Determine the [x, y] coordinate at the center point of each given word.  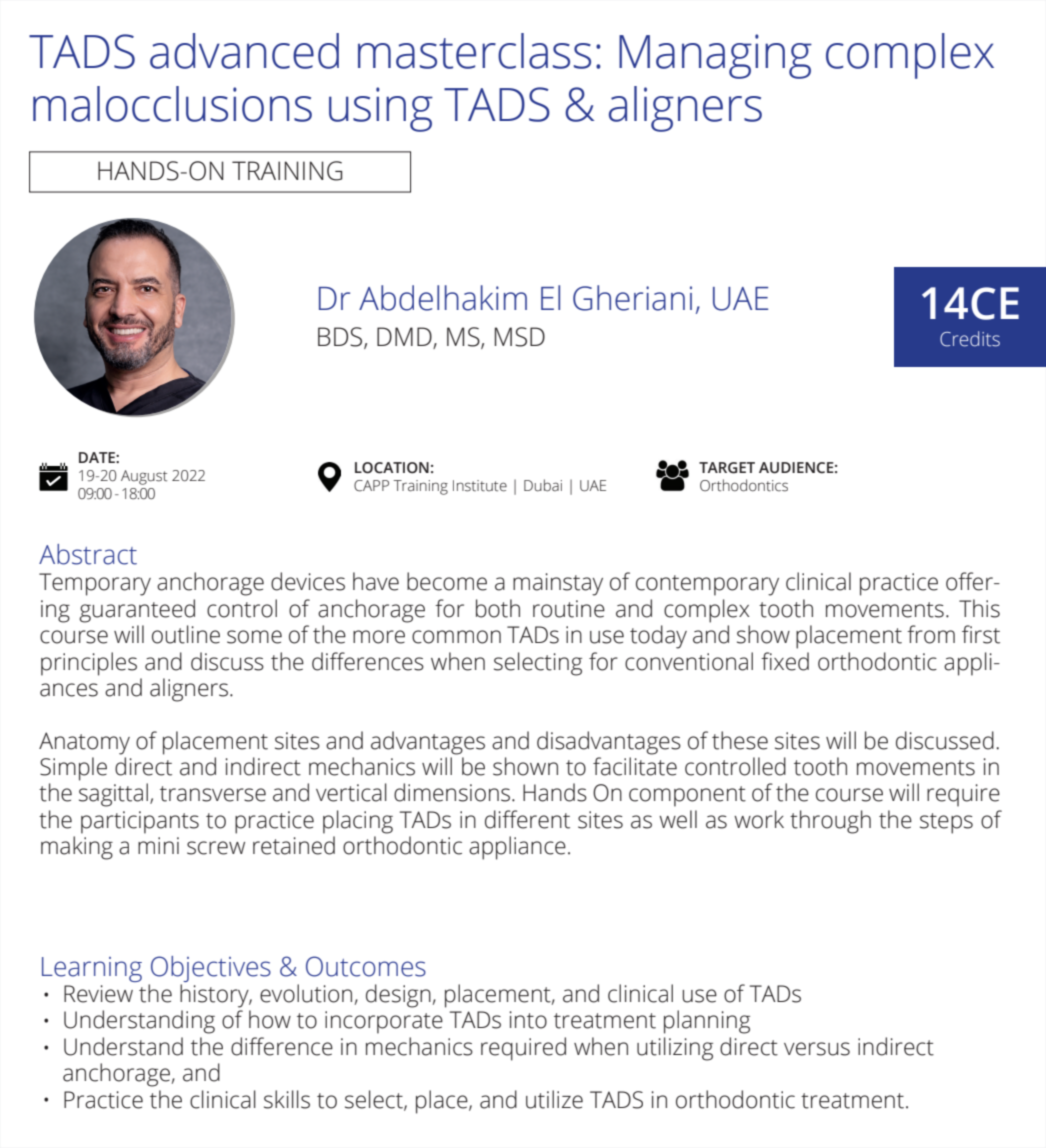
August [144, 477]
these [740, 740]
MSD [520, 337]
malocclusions [172, 104]
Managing [715, 56]
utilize [554, 1099]
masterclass [474, 51]
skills [287, 1099]
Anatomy [84, 743]
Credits [970, 339]
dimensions [452, 792]
